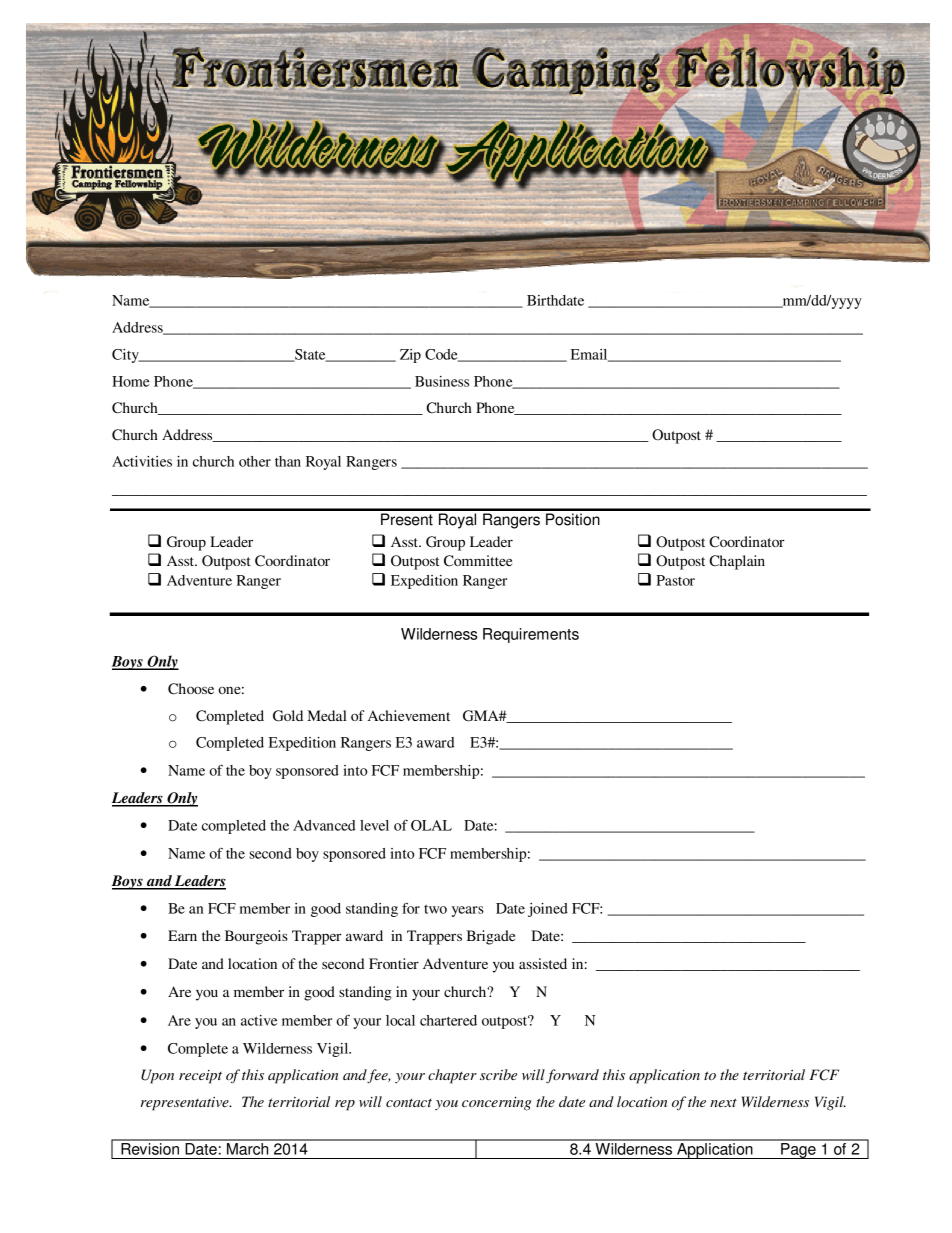  I want to click on Requirements, so click(531, 635).
